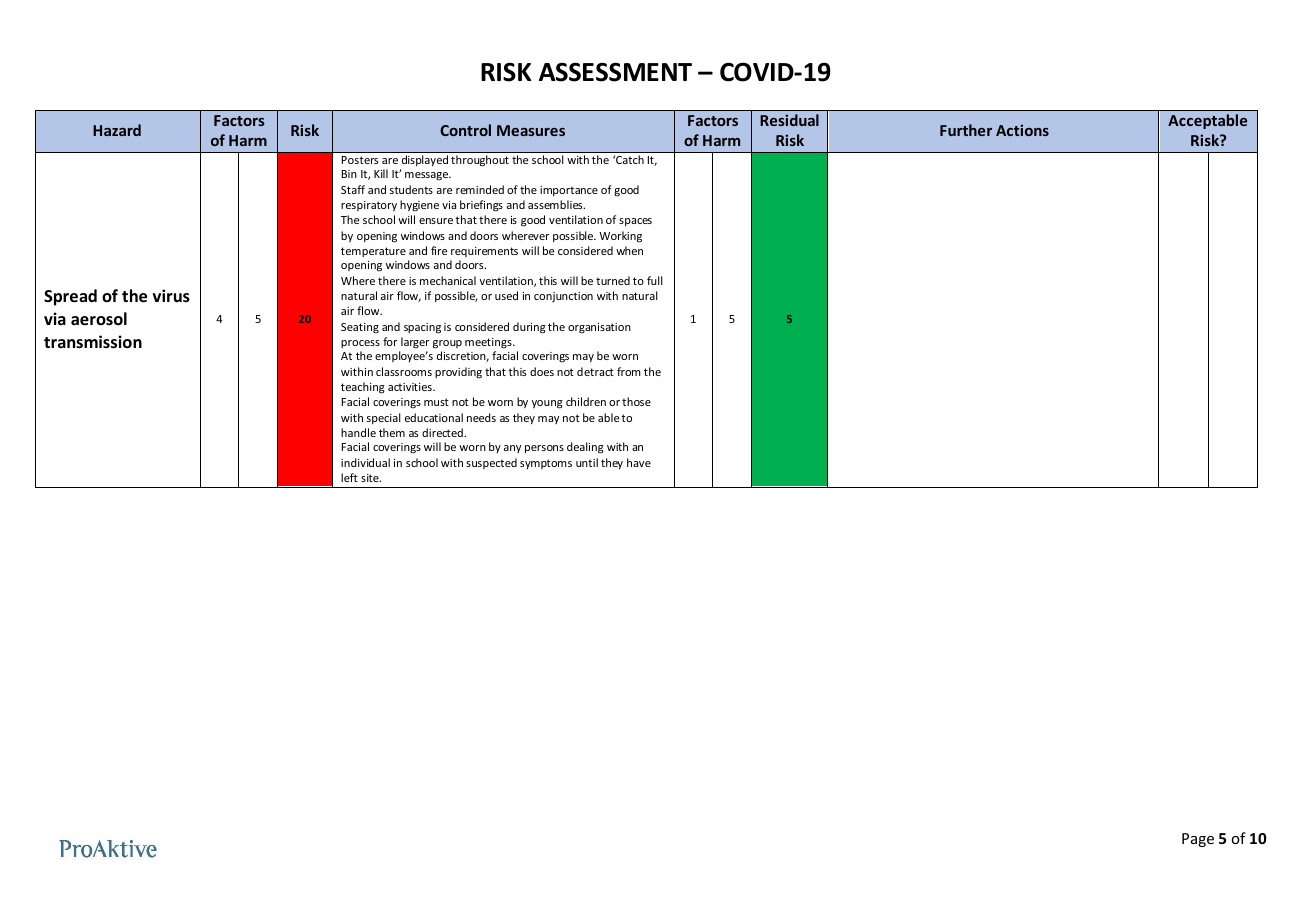 This screenshot has width=1308, height=924. Describe the element at coordinates (636, 401) in the screenshot. I see `those` at that location.
